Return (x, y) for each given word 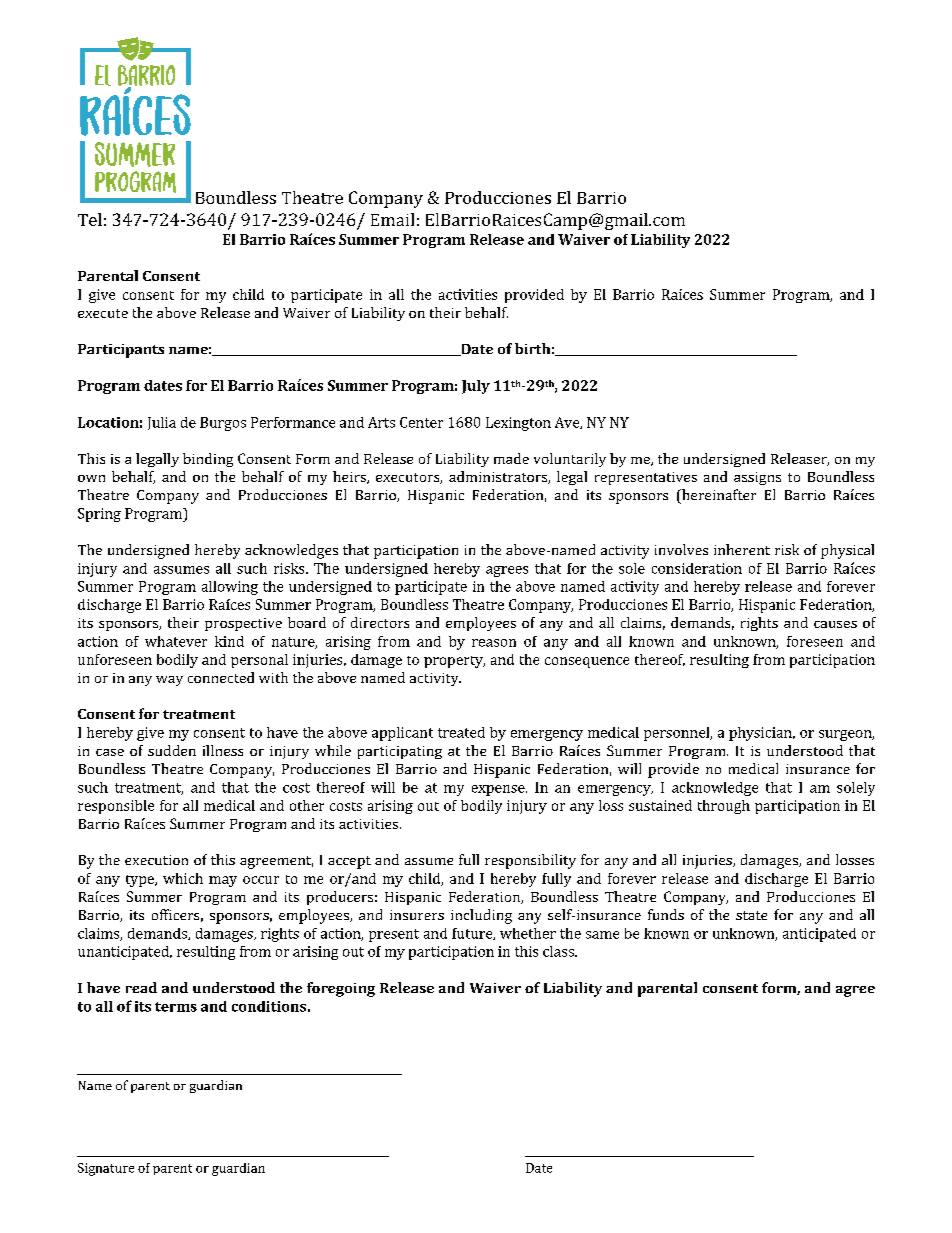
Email (392, 219)
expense (499, 790)
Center (421, 422)
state (751, 915)
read (141, 987)
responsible (116, 807)
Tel (90, 219)
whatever (176, 641)
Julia (162, 423)
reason (494, 643)
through (724, 807)
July (476, 387)
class (559, 951)
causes (835, 624)
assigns (757, 478)
